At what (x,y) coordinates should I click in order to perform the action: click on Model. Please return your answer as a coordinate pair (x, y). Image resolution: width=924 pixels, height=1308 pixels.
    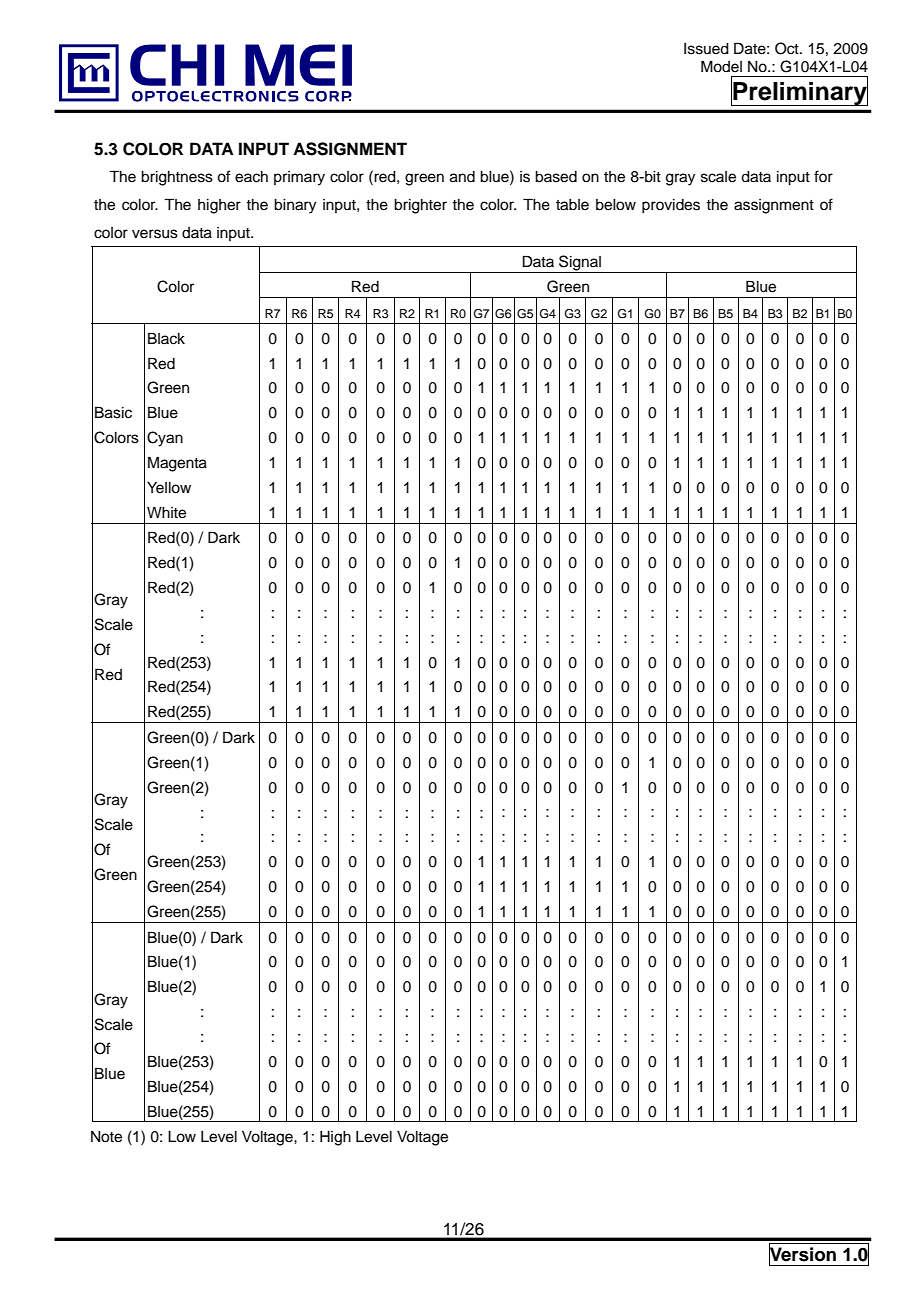
    Looking at the image, I should click on (721, 66).
